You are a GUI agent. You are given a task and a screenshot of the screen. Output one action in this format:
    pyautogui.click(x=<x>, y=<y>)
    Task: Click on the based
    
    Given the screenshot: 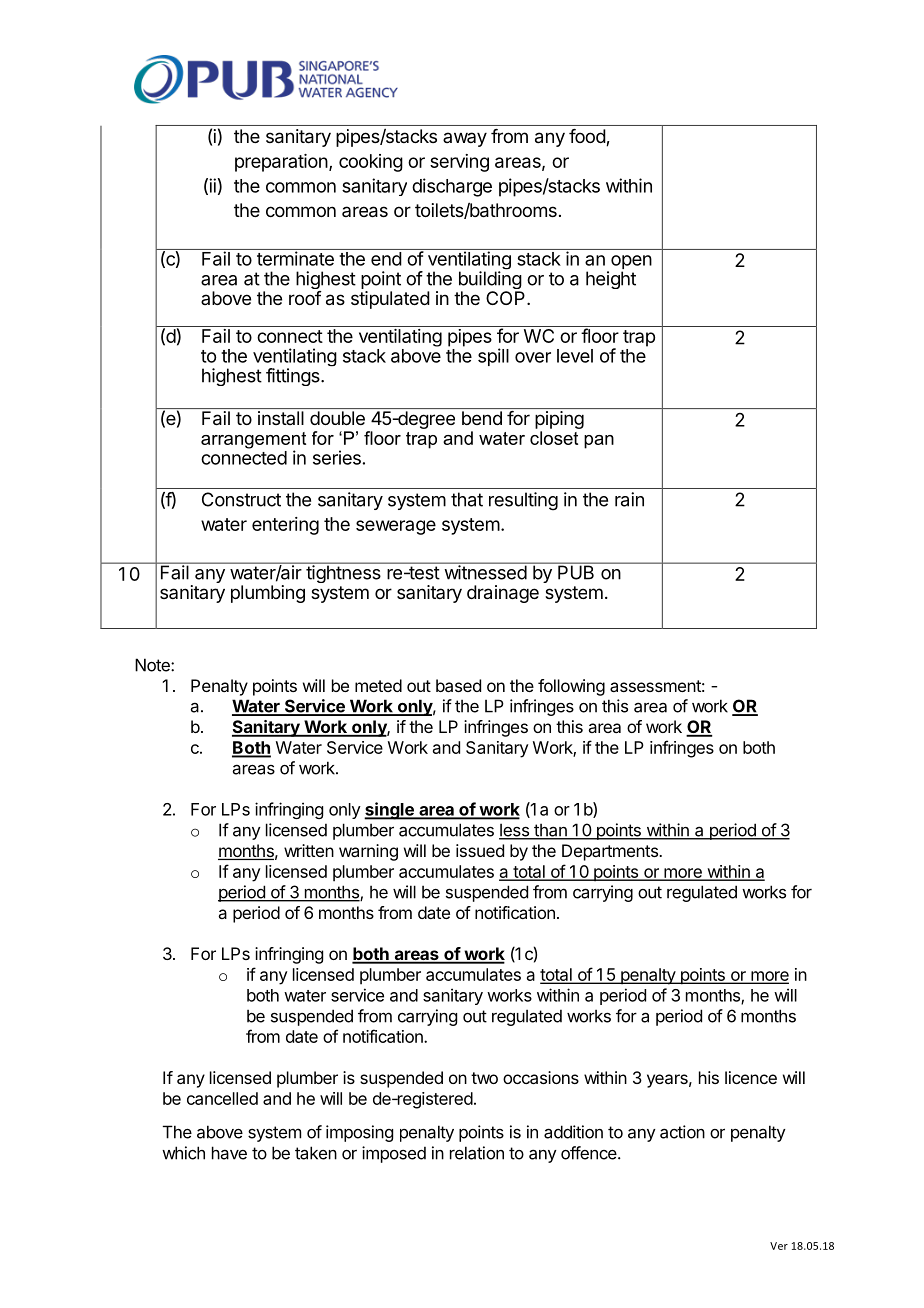 What is the action you would take?
    pyautogui.click(x=458, y=685)
